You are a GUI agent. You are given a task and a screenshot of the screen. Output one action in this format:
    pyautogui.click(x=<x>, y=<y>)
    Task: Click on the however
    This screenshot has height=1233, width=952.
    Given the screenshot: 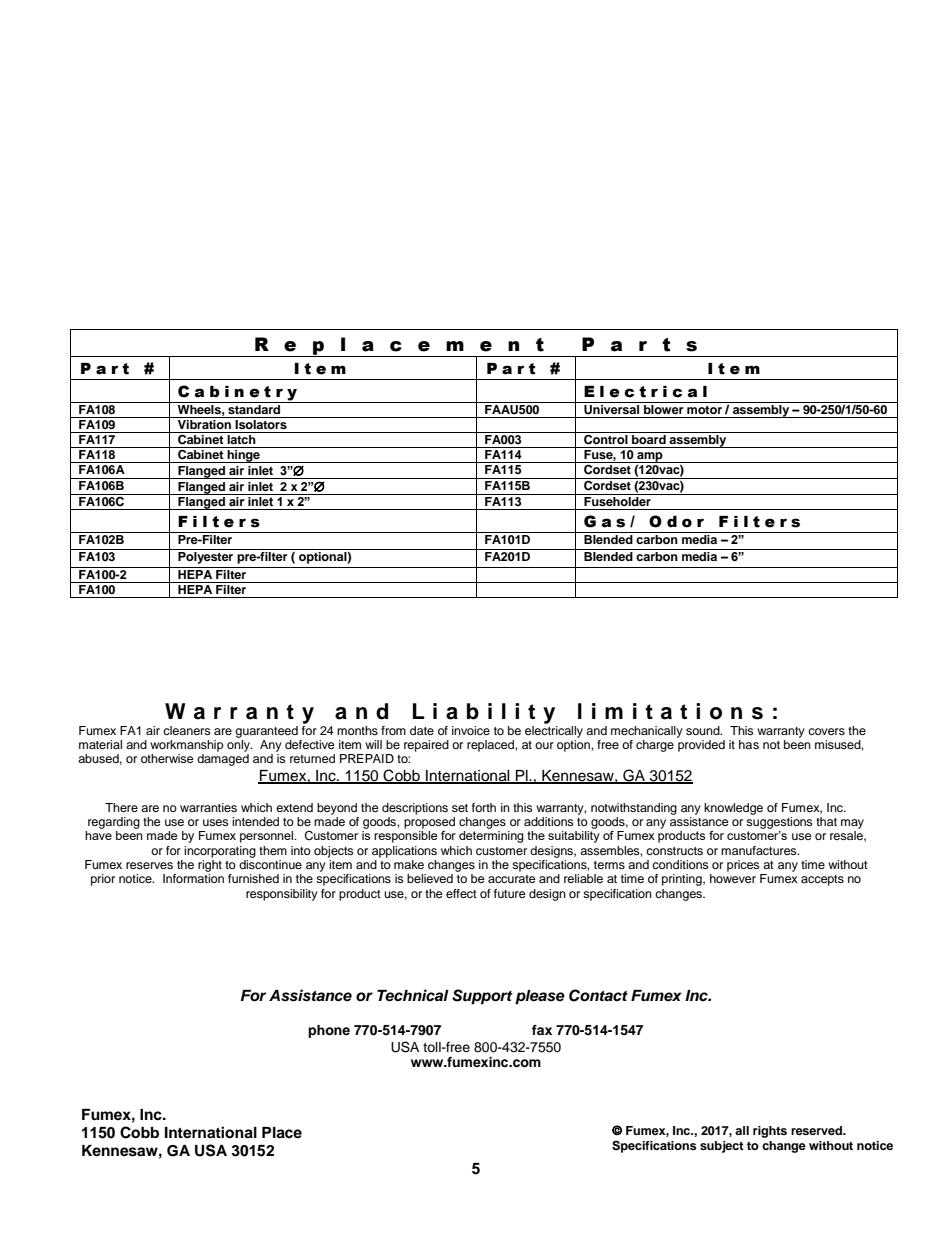 What is the action you would take?
    pyautogui.click(x=733, y=878)
